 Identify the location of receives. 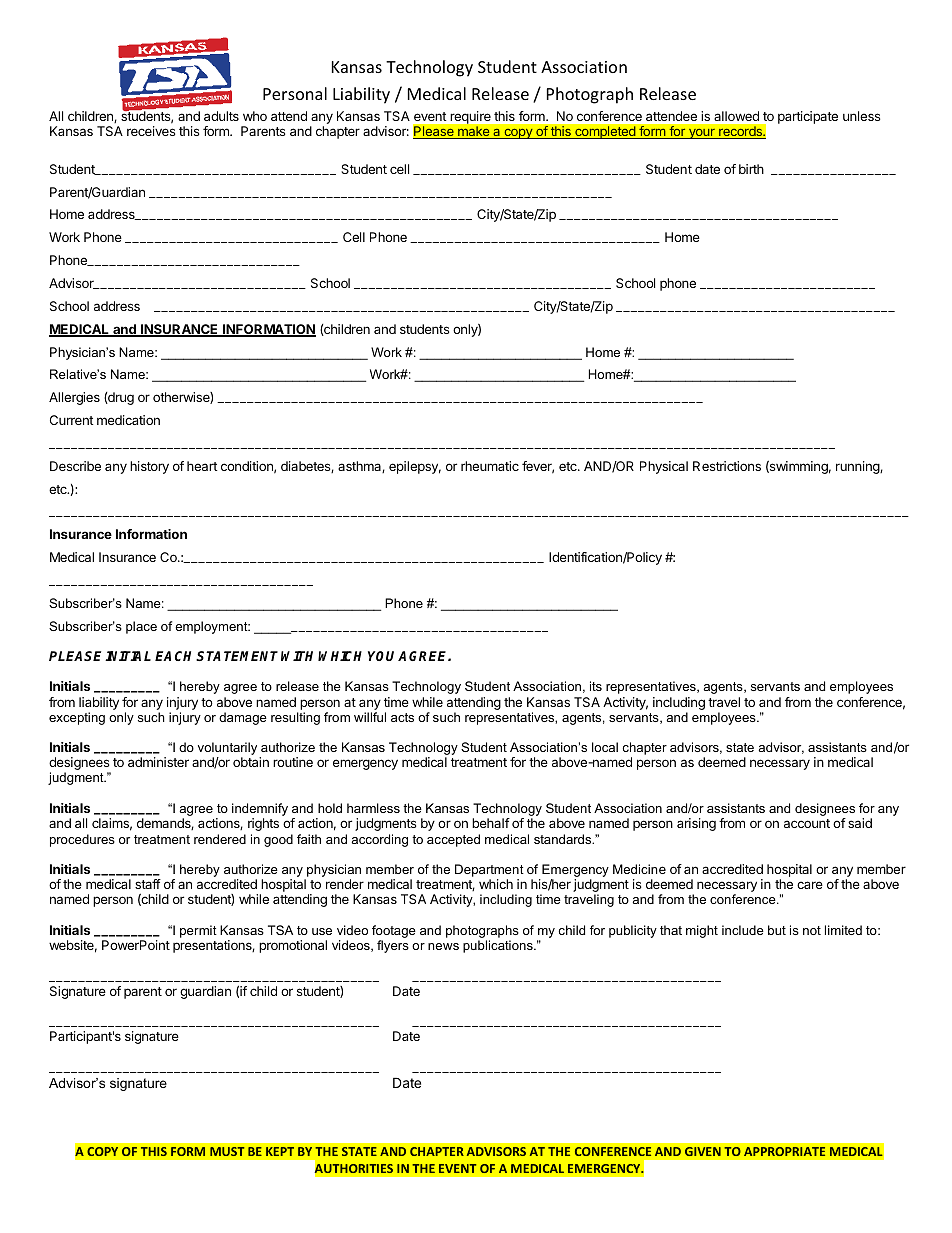
(151, 131).
